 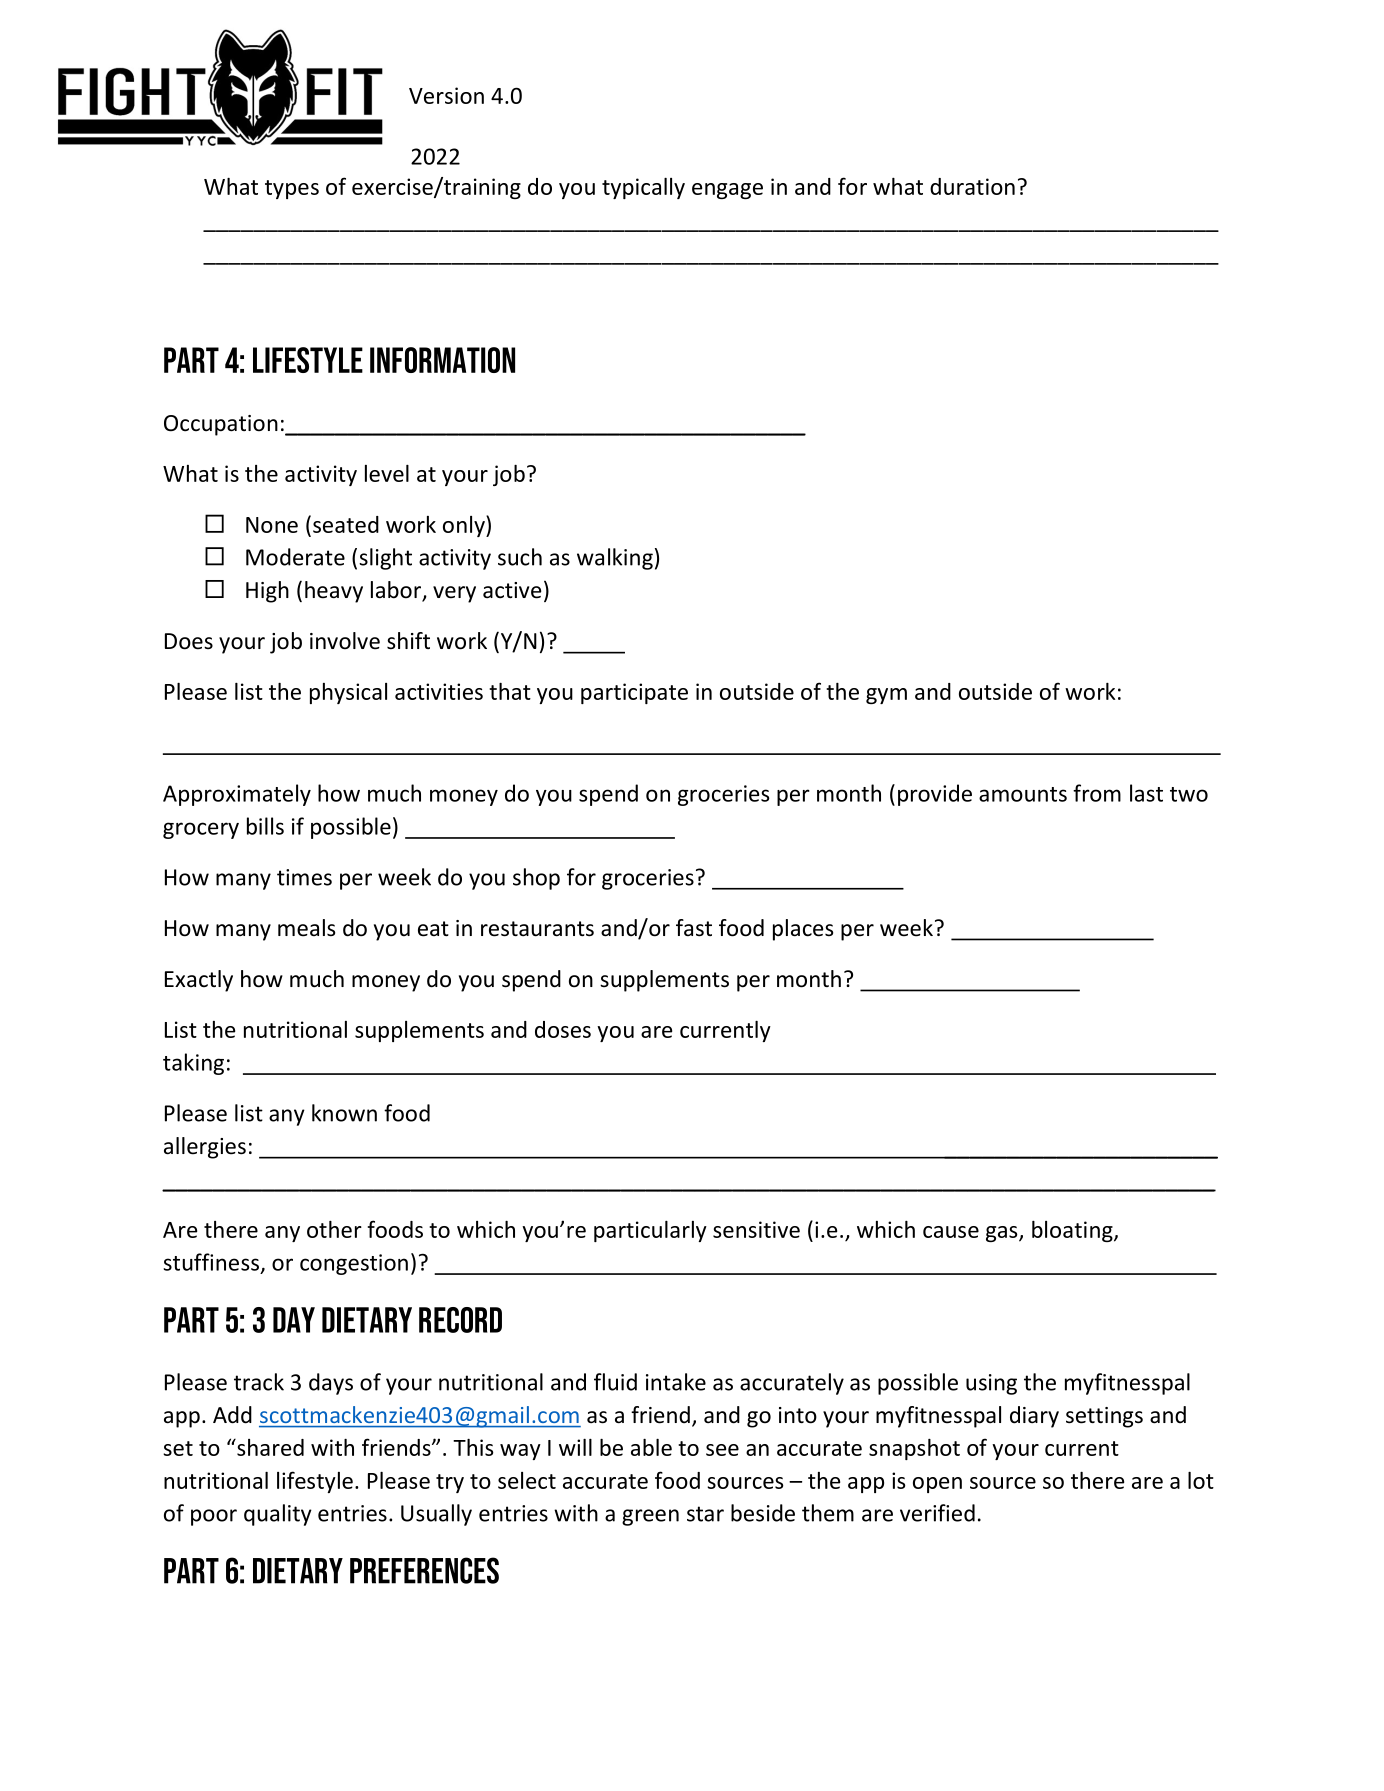 I want to click on bills, so click(x=265, y=826).
